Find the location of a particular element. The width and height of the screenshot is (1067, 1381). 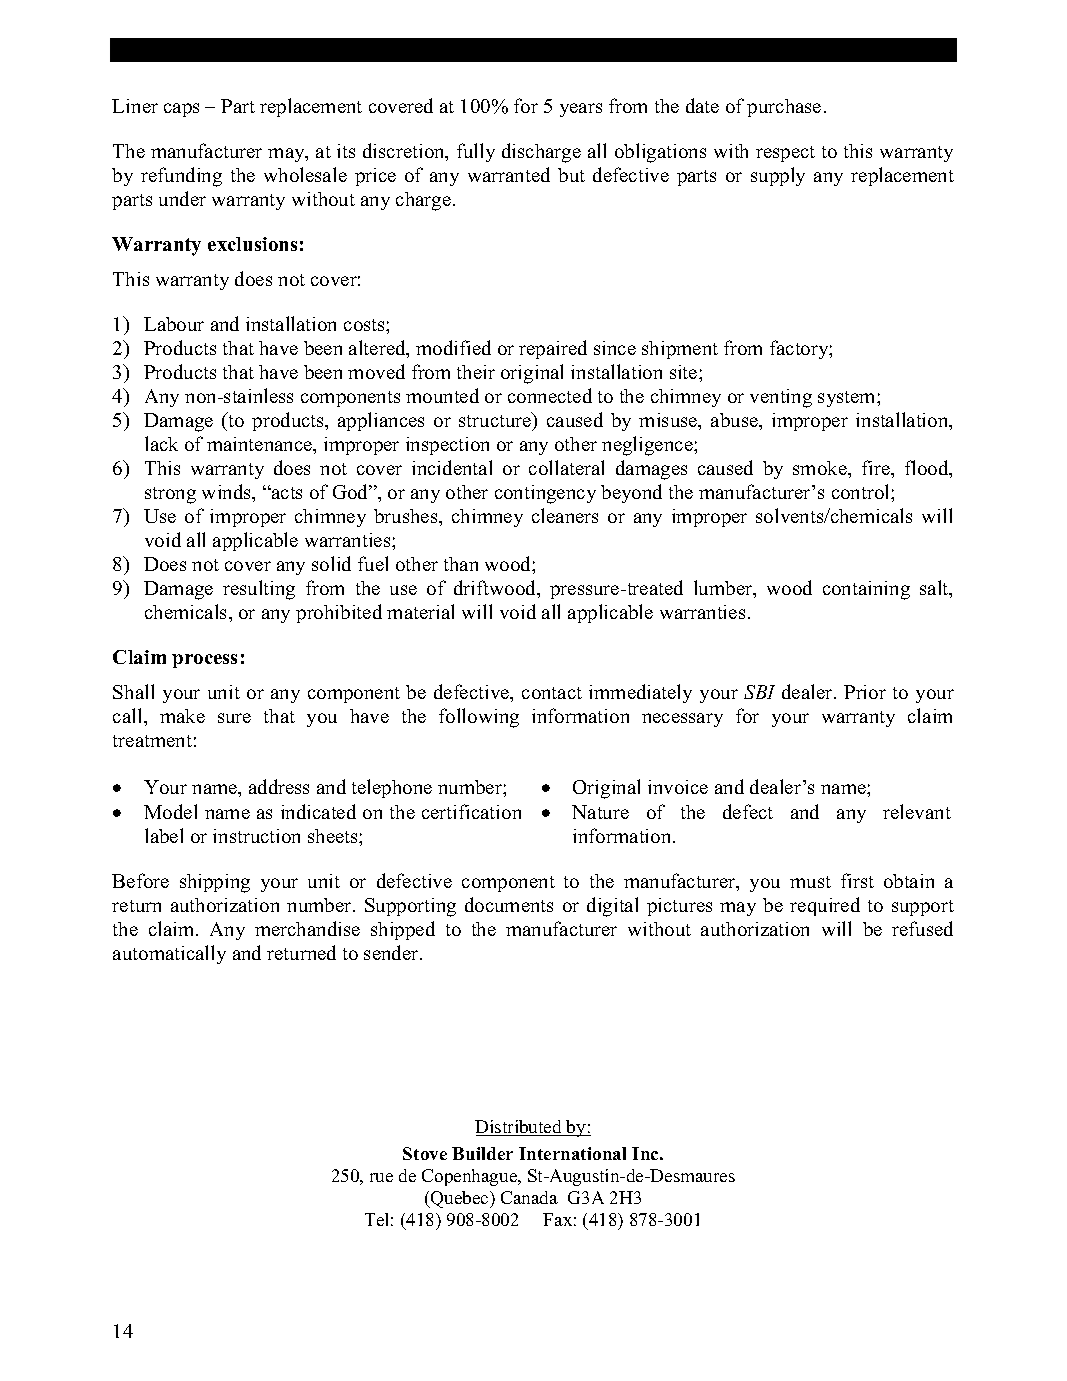

documents is located at coordinates (509, 904).
